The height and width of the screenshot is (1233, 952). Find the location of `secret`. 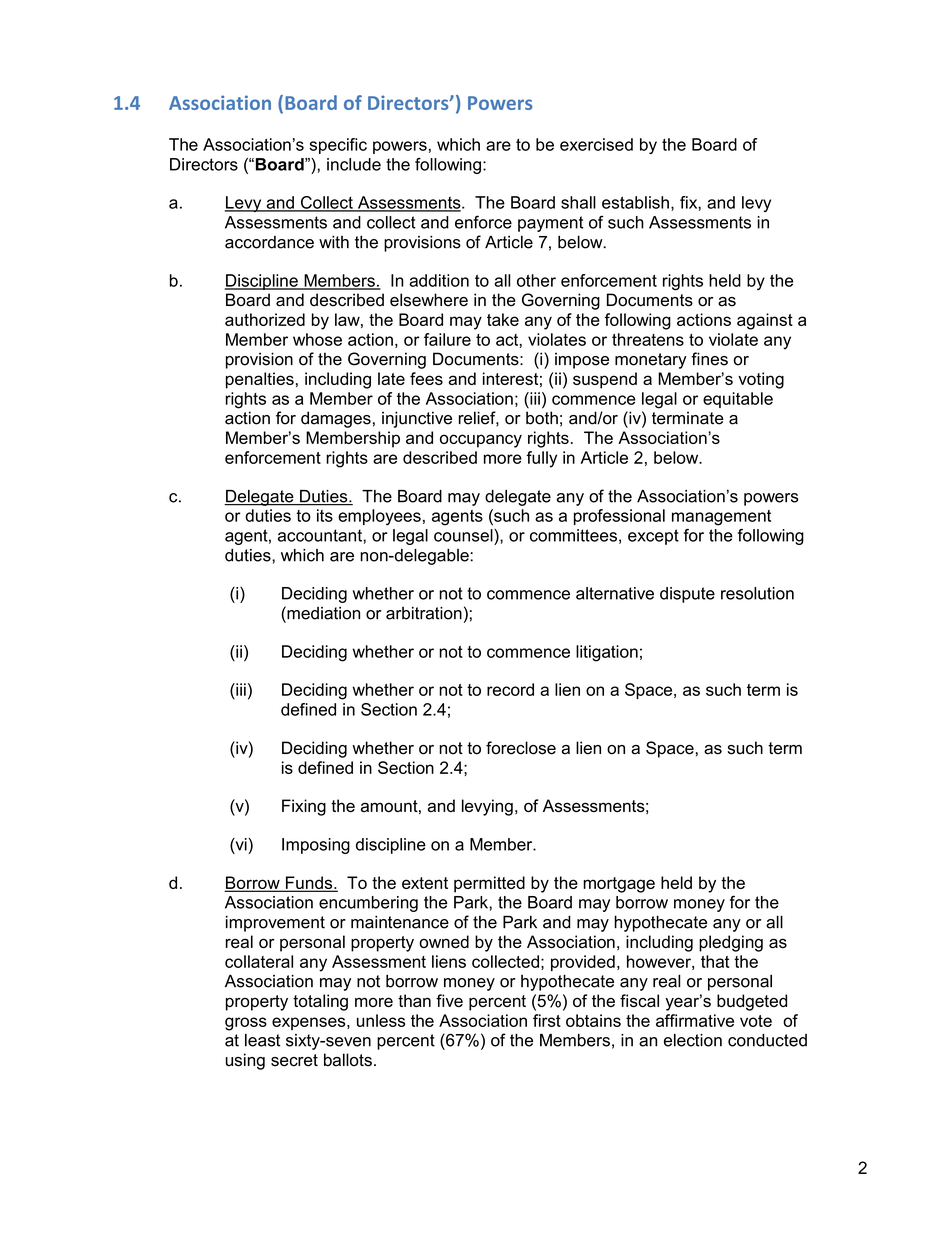

secret is located at coordinates (294, 1060).
